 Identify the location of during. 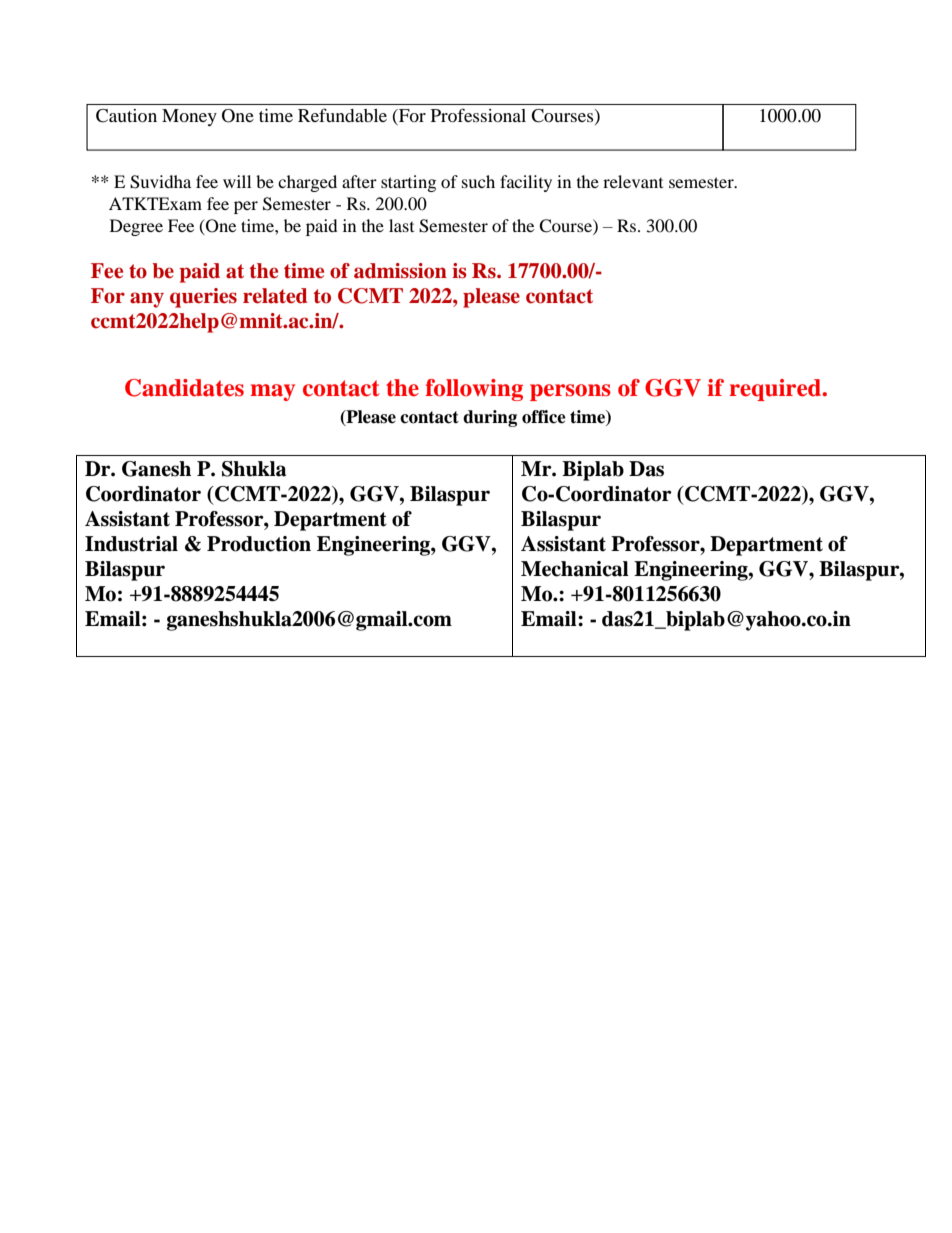
(490, 418).
